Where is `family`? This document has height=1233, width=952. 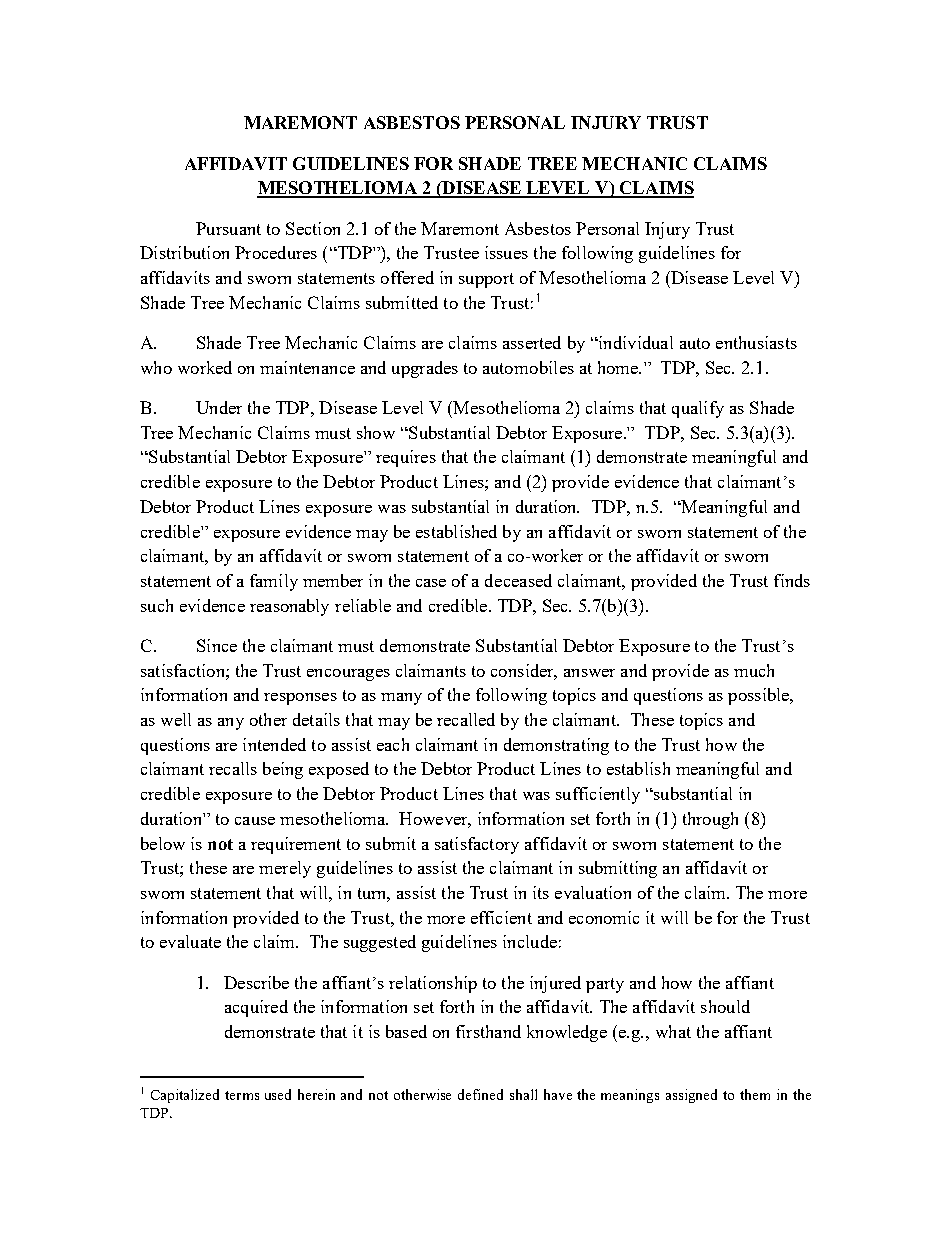
family is located at coordinates (274, 582).
